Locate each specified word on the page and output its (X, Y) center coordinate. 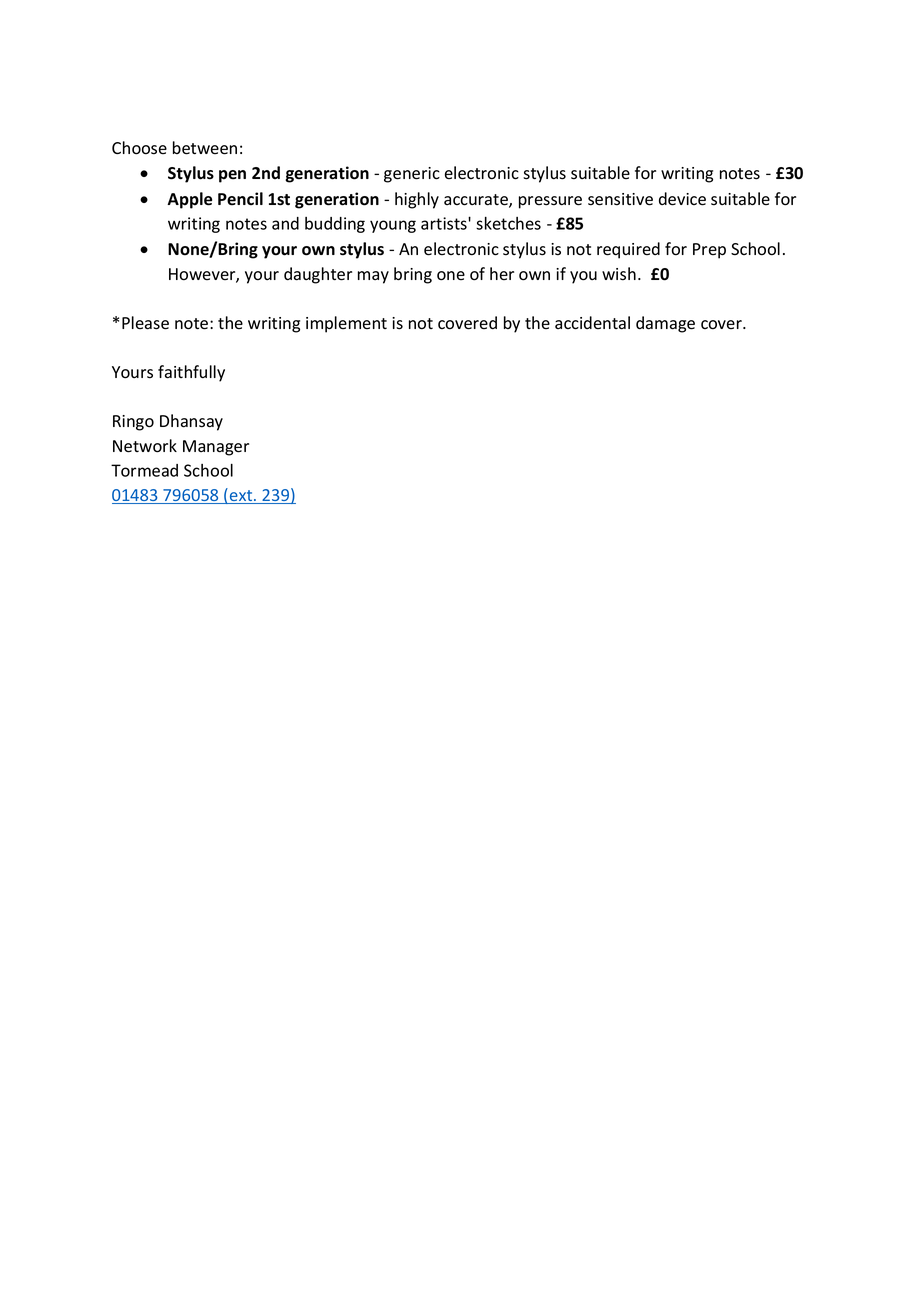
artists (445, 223)
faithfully (191, 373)
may (373, 277)
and (285, 223)
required (628, 250)
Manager (216, 448)
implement (346, 324)
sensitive (620, 199)
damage (665, 324)
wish (619, 274)
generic (412, 175)
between (205, 148)
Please (145, 323)
